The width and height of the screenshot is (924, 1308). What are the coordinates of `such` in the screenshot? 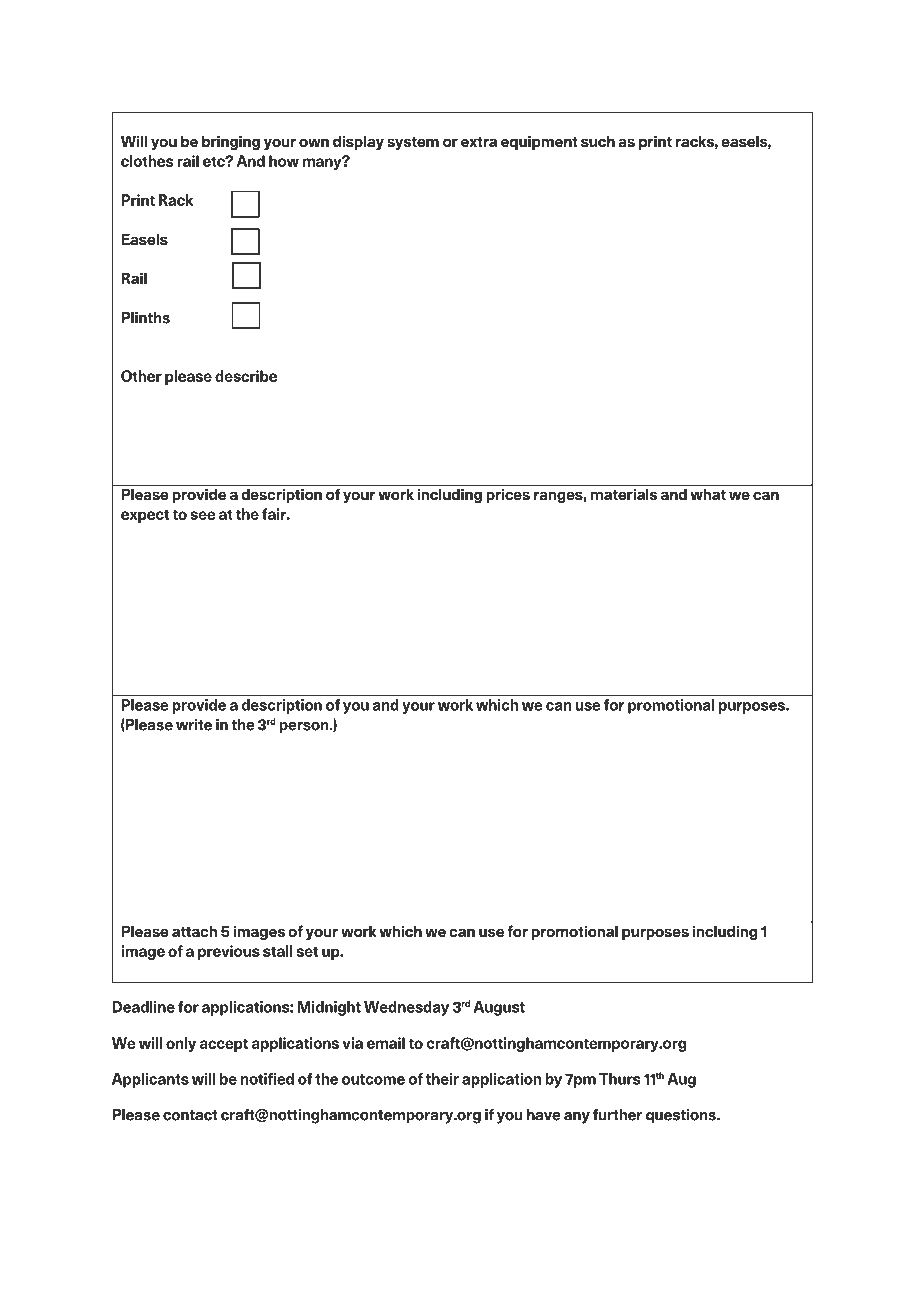 It's located at (598, 141).
